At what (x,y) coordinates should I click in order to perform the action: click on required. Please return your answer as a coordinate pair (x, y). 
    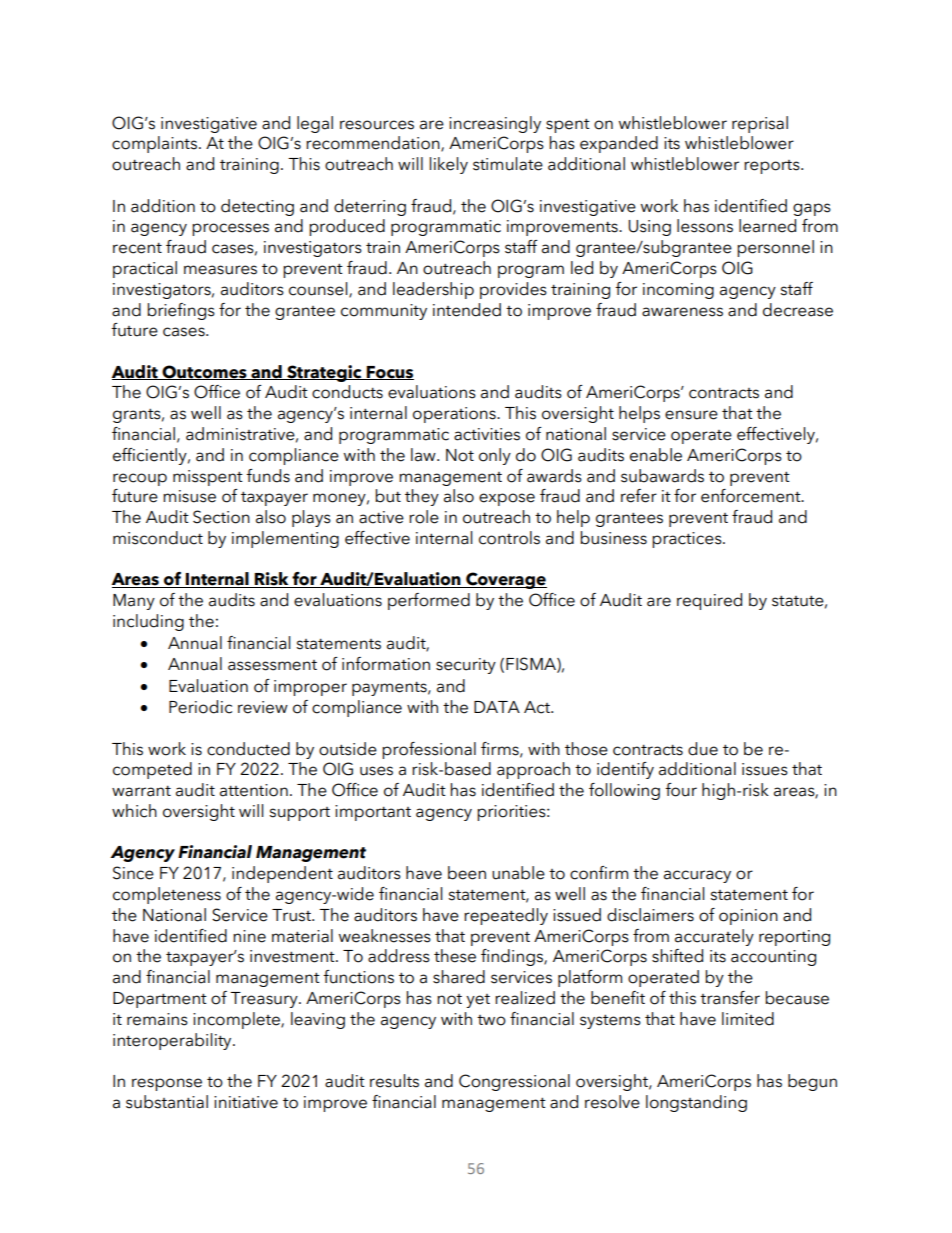
    Looking at the image, I should click on (709, 601).
